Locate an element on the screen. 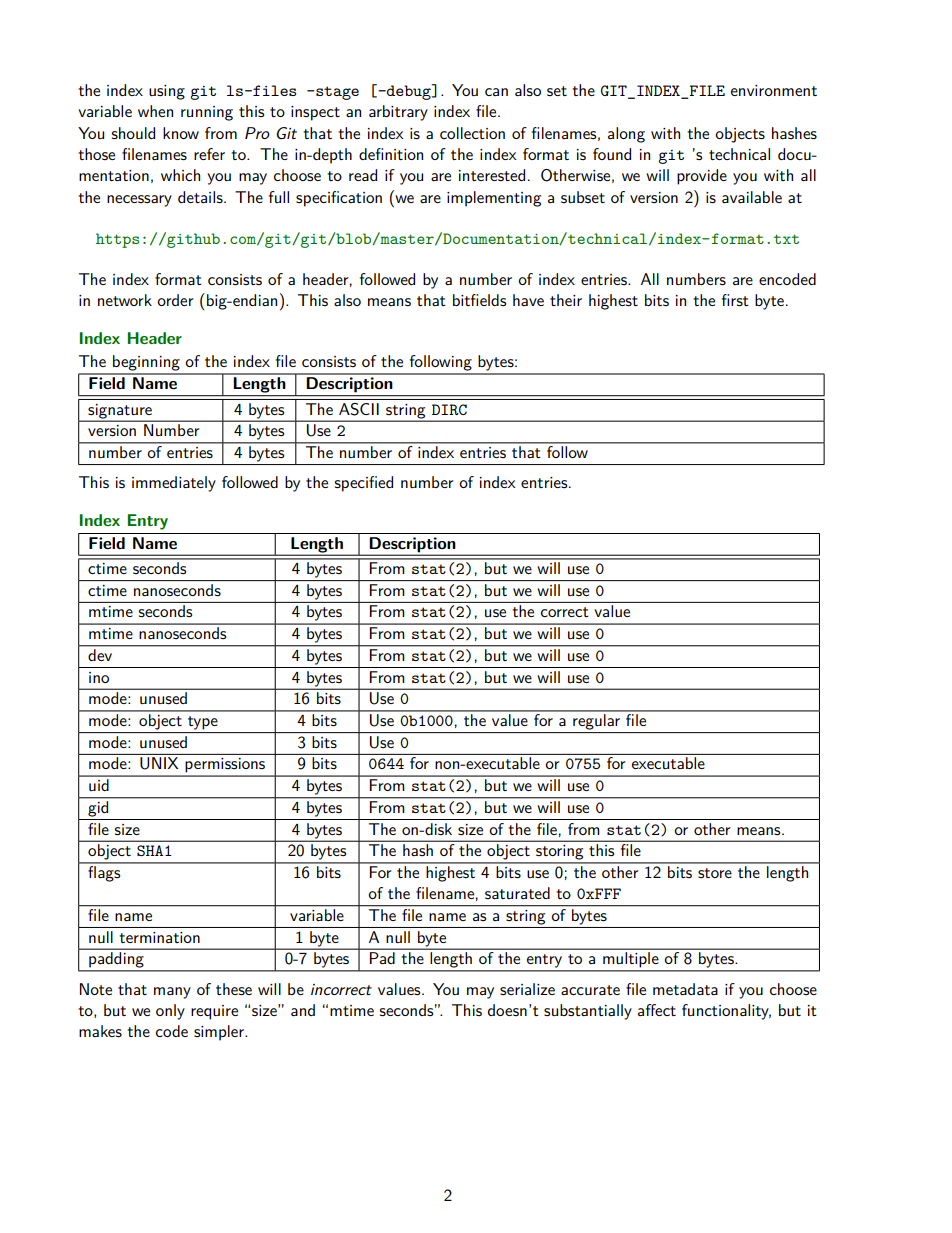 This screenshot has height=1233, width=952. serialize is located at coordinates (527, 989).
